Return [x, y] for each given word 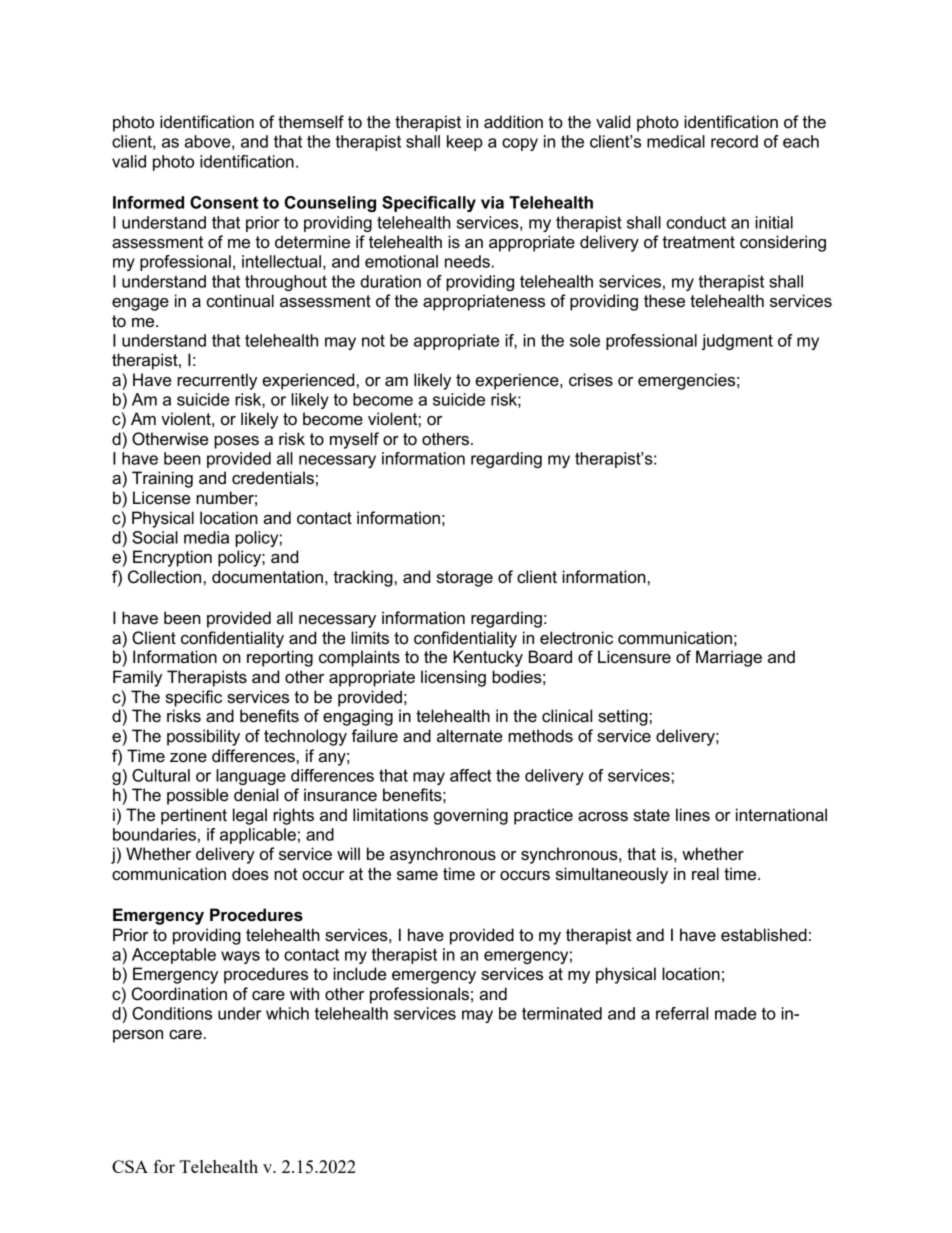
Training [162, 479]
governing [471, 816]
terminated [562, 1013]
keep [464, 143]
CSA [130, 1166]
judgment [737, 342]
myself [354, 440]
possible [197, 796]
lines [693, 815]
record [734, 141]
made [735, 1013]
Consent [224, 202]
